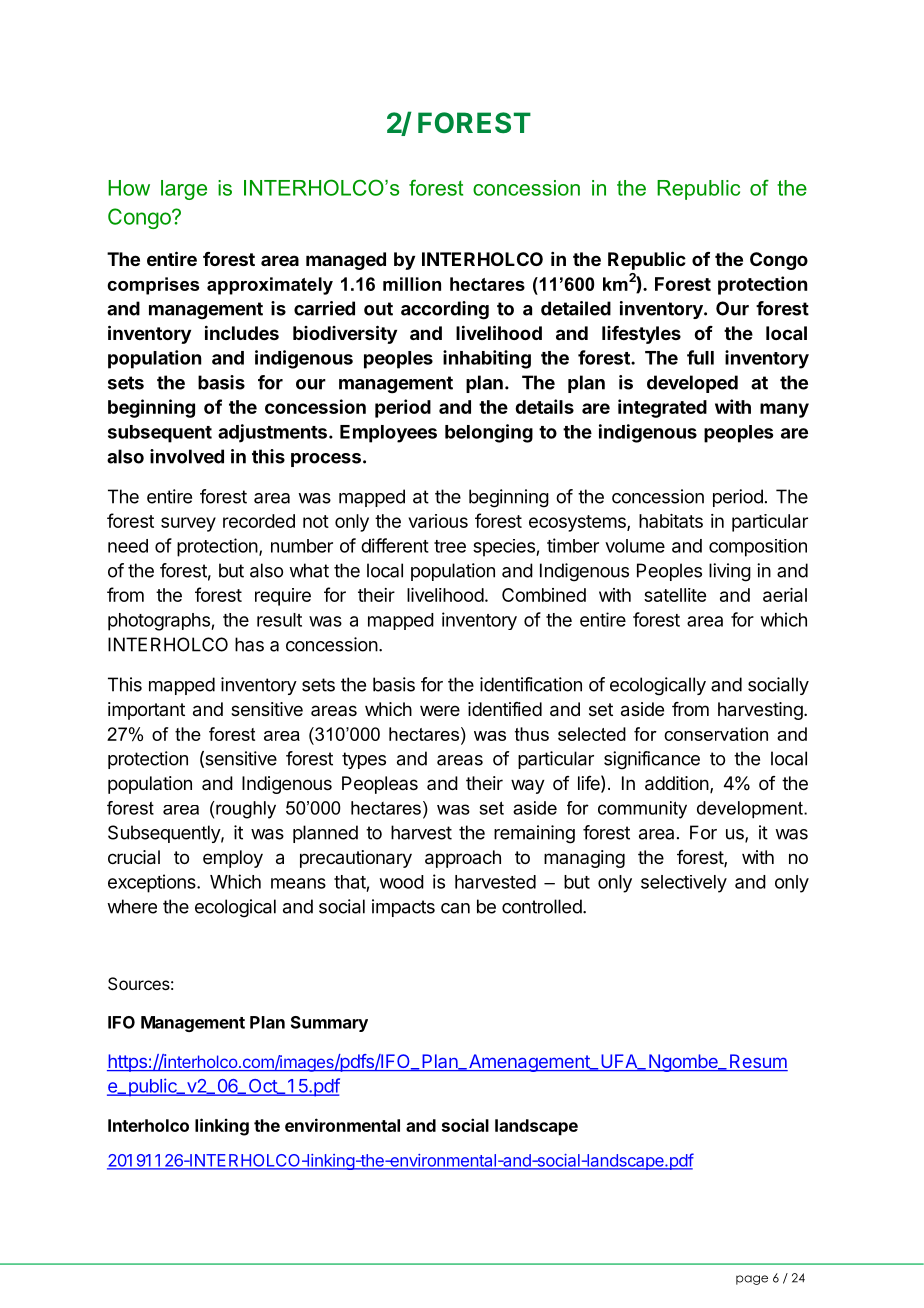  What do you see at coordinates (463, 859) in the screenshot?
I see `approach` at bounding box center [463, 859].
